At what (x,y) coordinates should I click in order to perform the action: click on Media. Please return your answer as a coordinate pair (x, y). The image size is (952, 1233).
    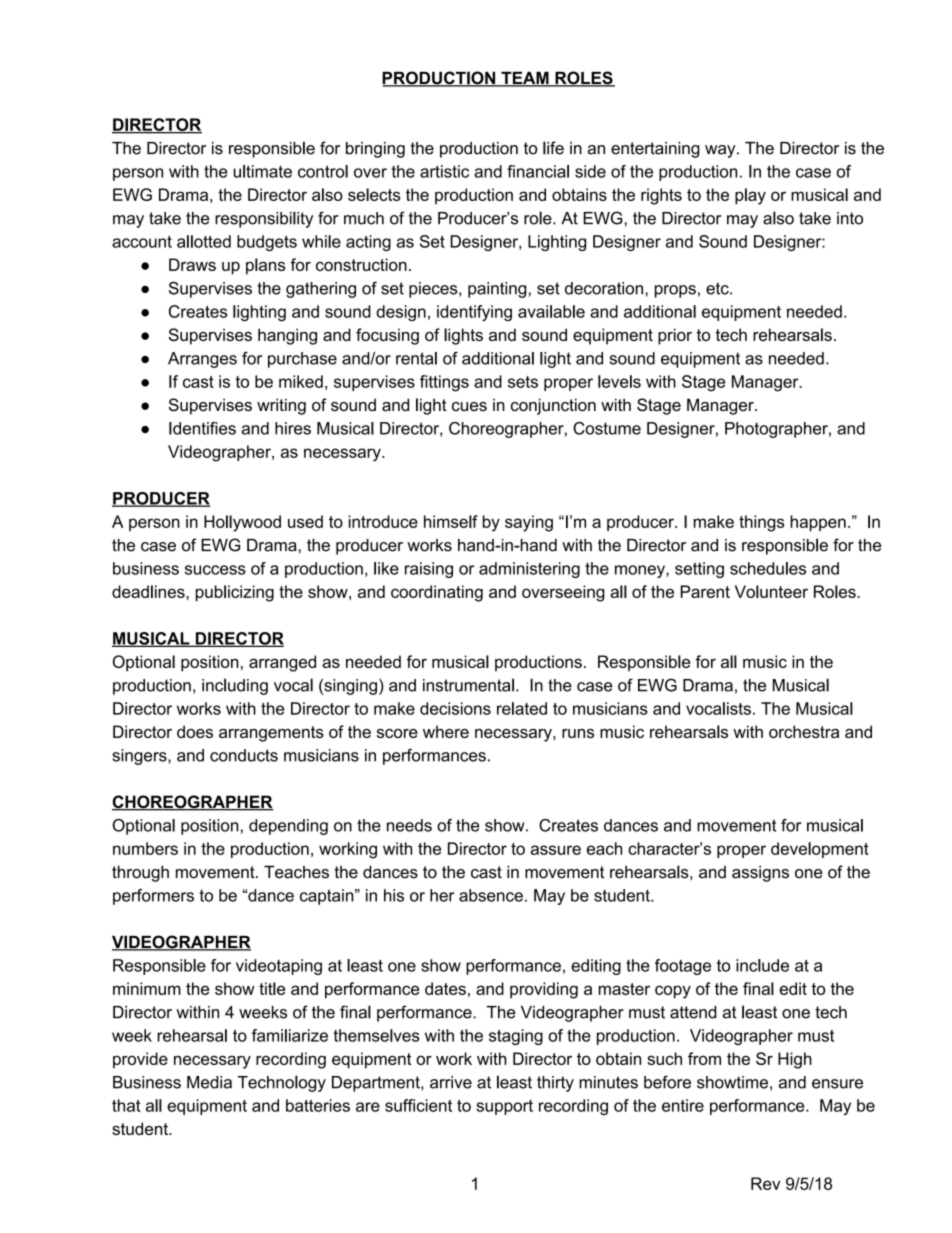
    Looking at the image, I should click on (209, 1082).
